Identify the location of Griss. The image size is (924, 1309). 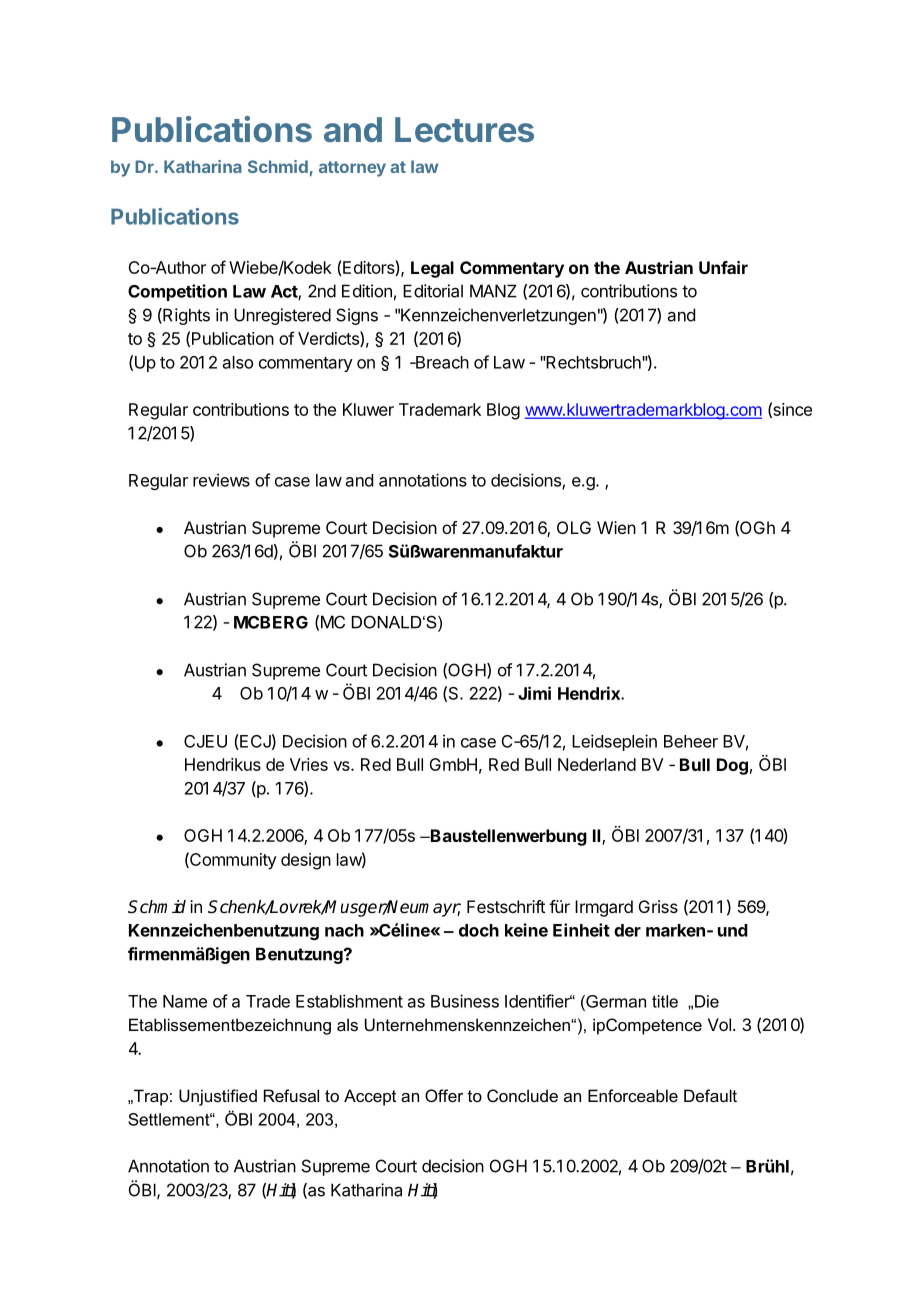
(658, 906).
